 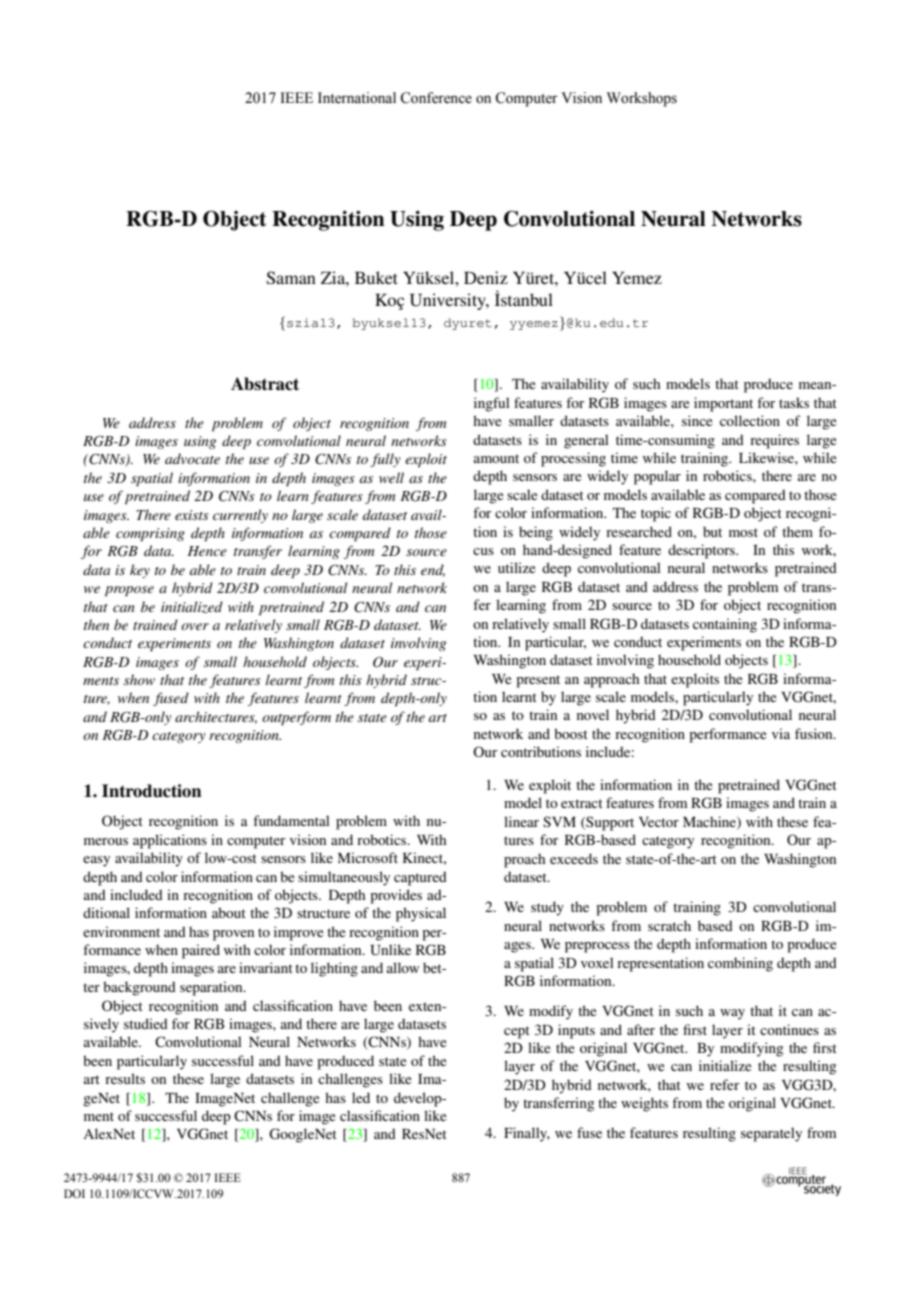 What do you see at coordinates (436, 98) in the image?
I see `Conference` at bounding box center [436, 98].
